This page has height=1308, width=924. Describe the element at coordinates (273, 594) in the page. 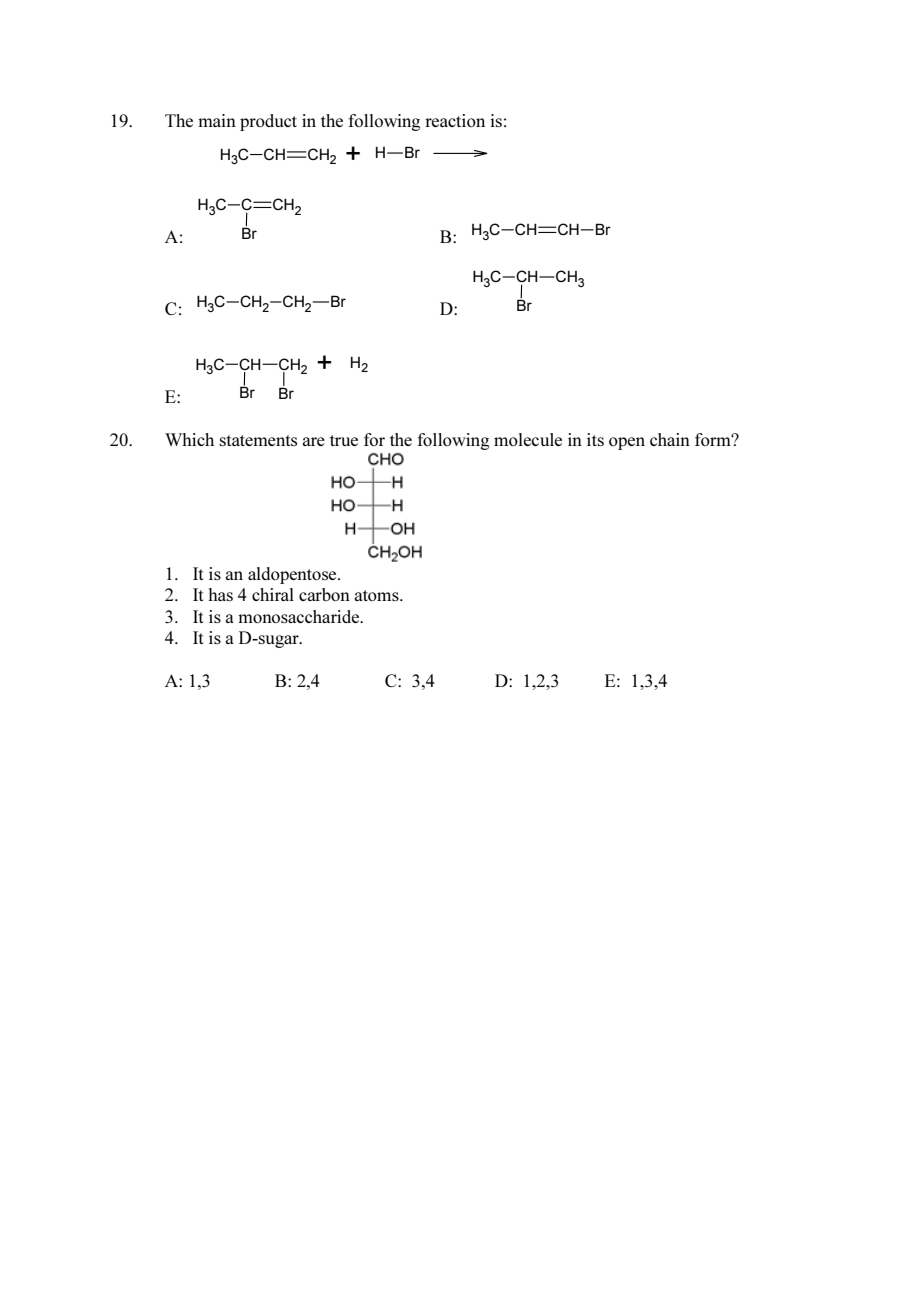

I see `chiral` at that location.
